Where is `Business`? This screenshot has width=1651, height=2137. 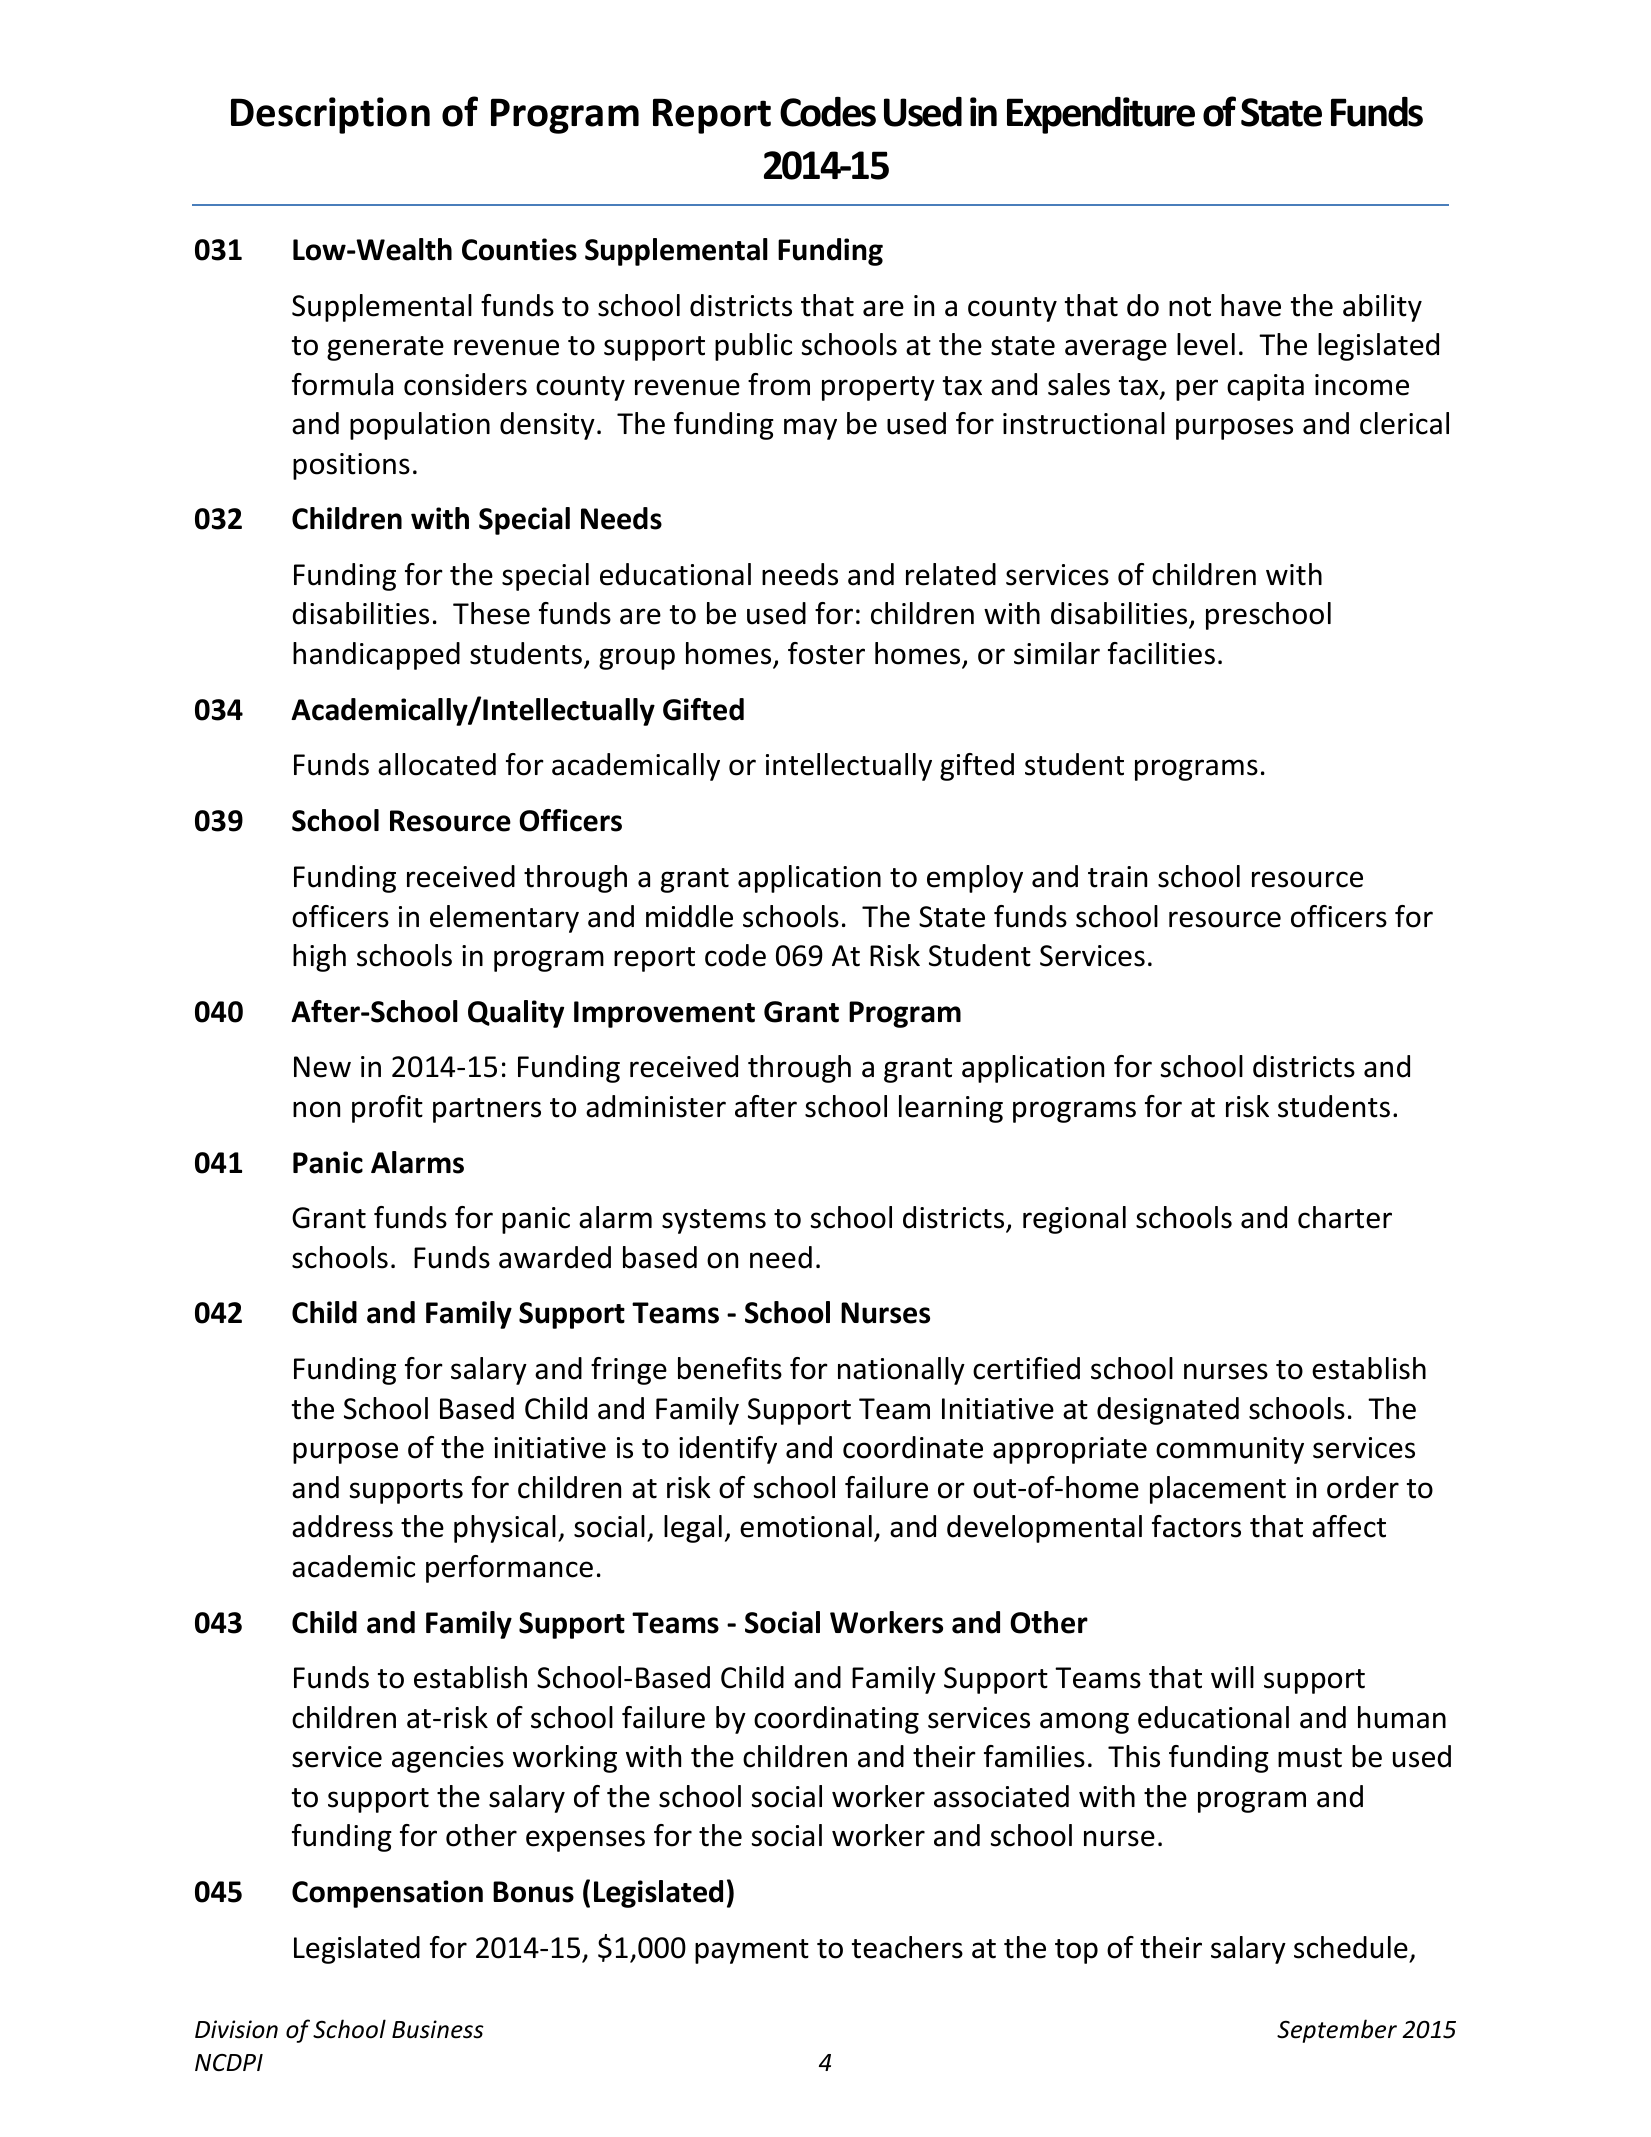 Business is located at coordinates (438, 2029).
